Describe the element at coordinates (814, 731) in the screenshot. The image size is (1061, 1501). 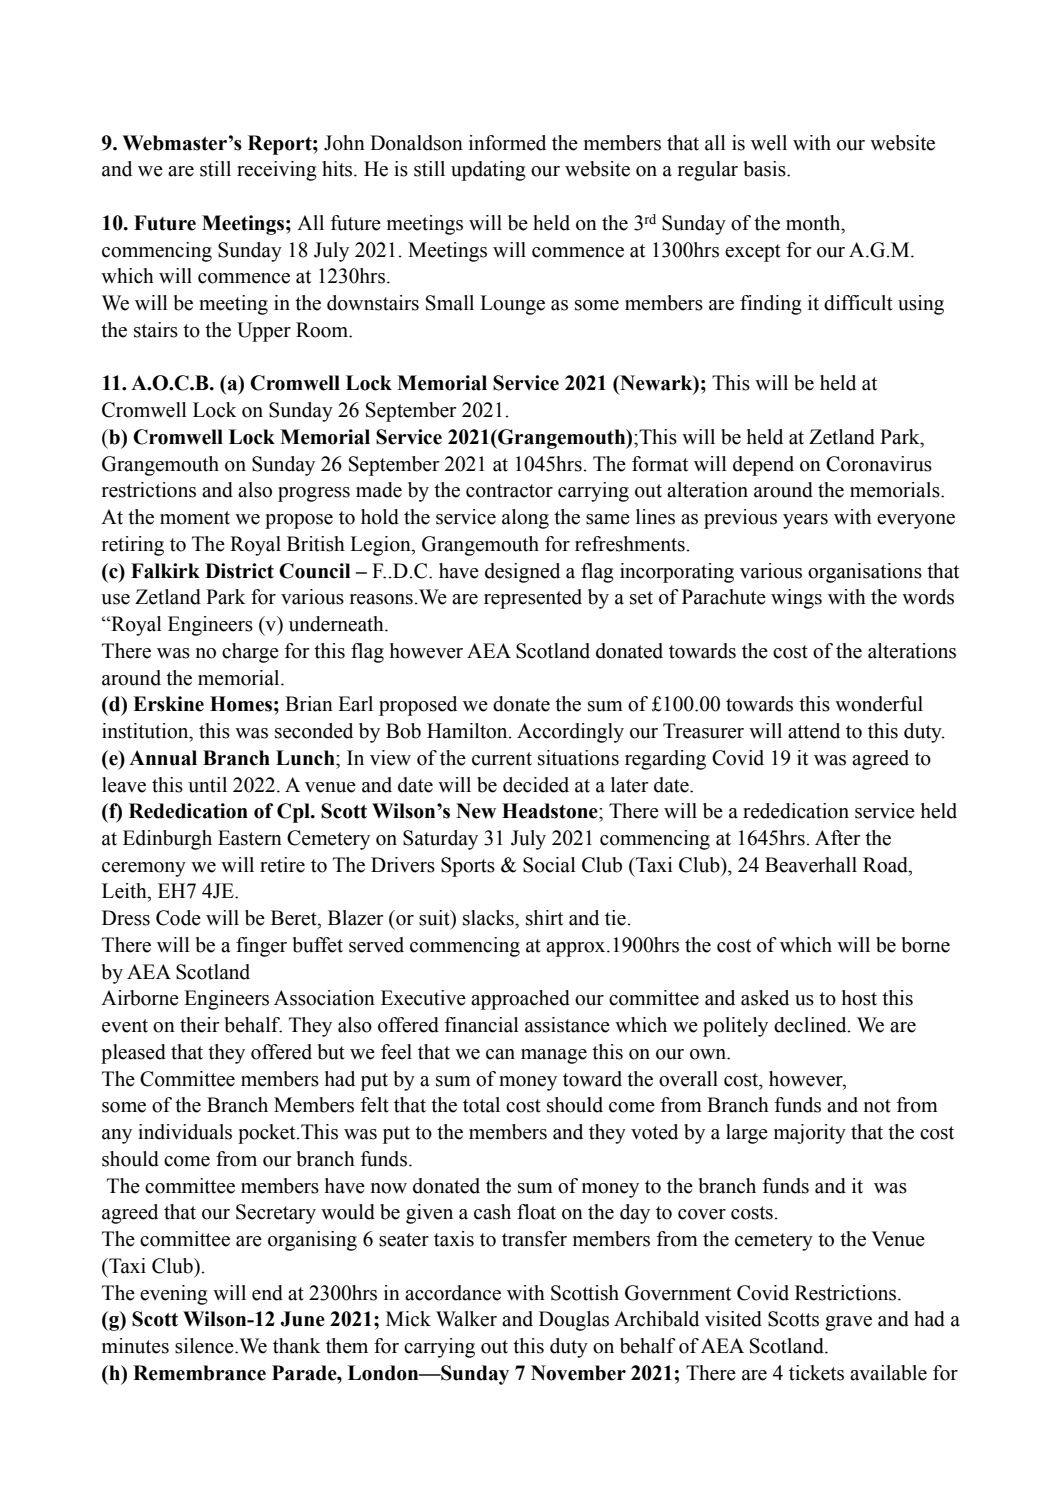
I see `attend` at that location.
